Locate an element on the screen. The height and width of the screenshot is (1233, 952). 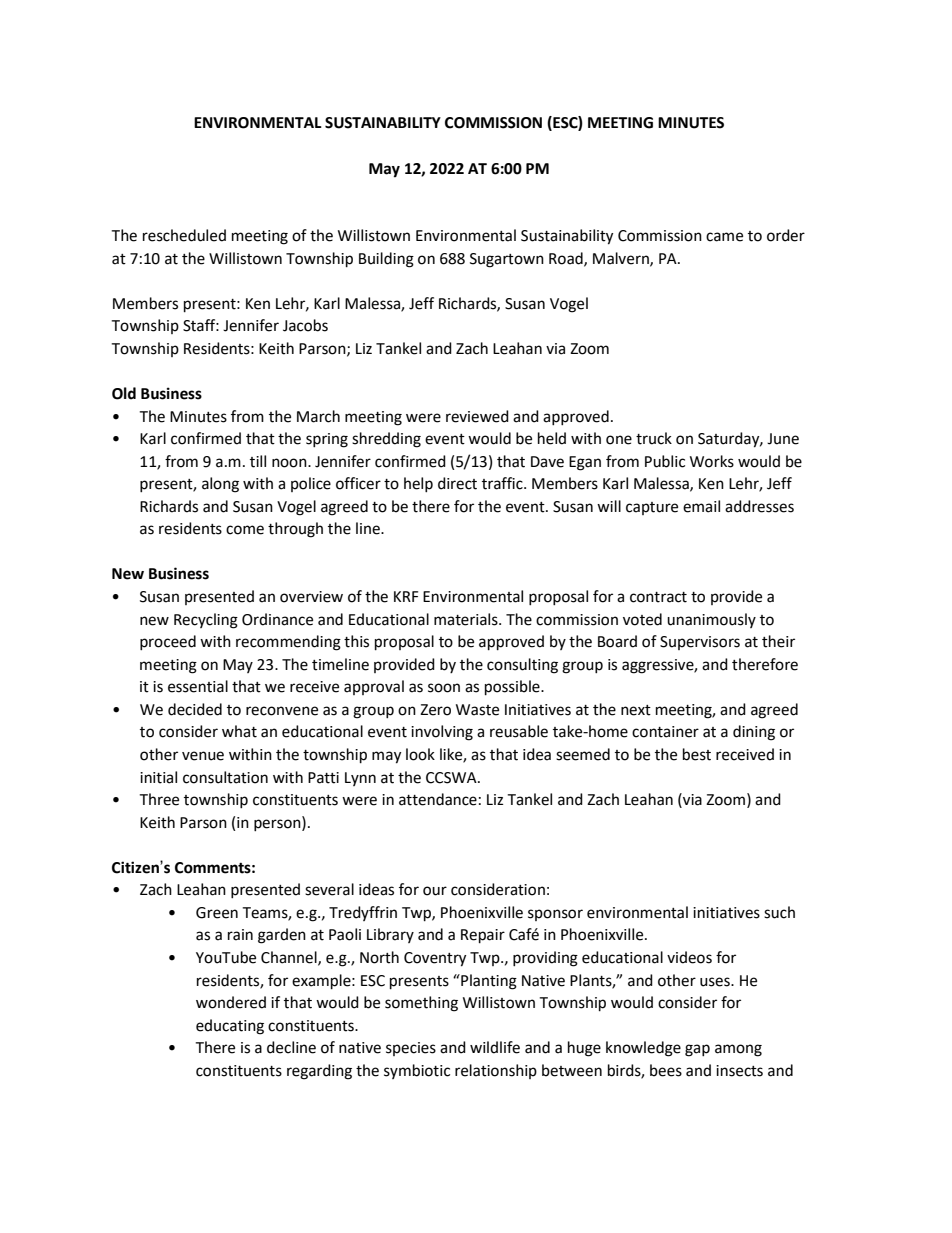
attendance is located at coordinates (438, 799).
